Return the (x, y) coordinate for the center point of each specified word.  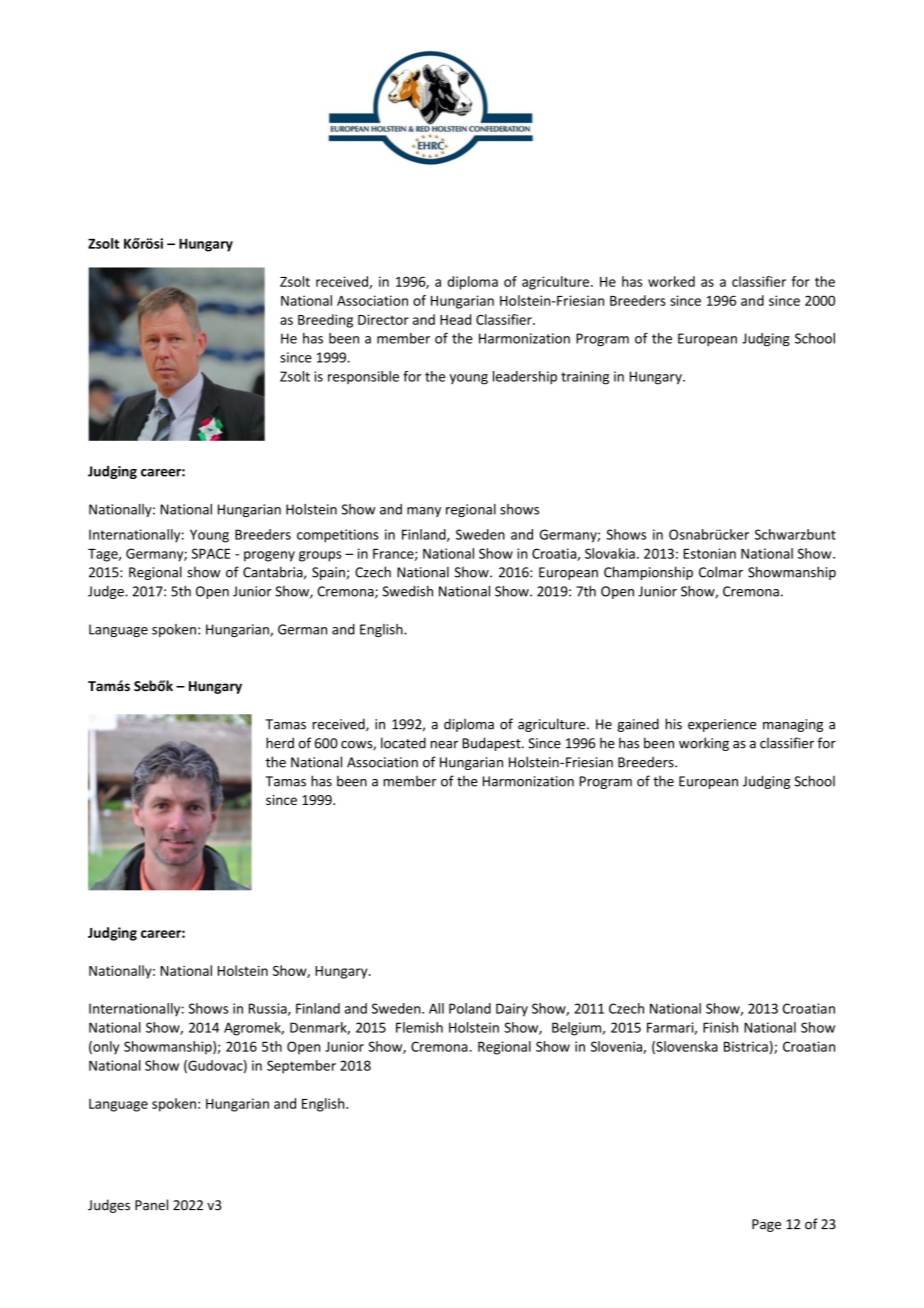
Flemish (419, 1027)
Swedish (408, 591)
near (444, 745)
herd (280, 743)
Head (455, 319)
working (704, 744)
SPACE (211, 553)
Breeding (325, 321)
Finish (720, 1027)
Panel (151, 1205)
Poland (470, 1008)
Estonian (709, 553)
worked (671, 281)
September (301, 1067)
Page (766, 1225)
